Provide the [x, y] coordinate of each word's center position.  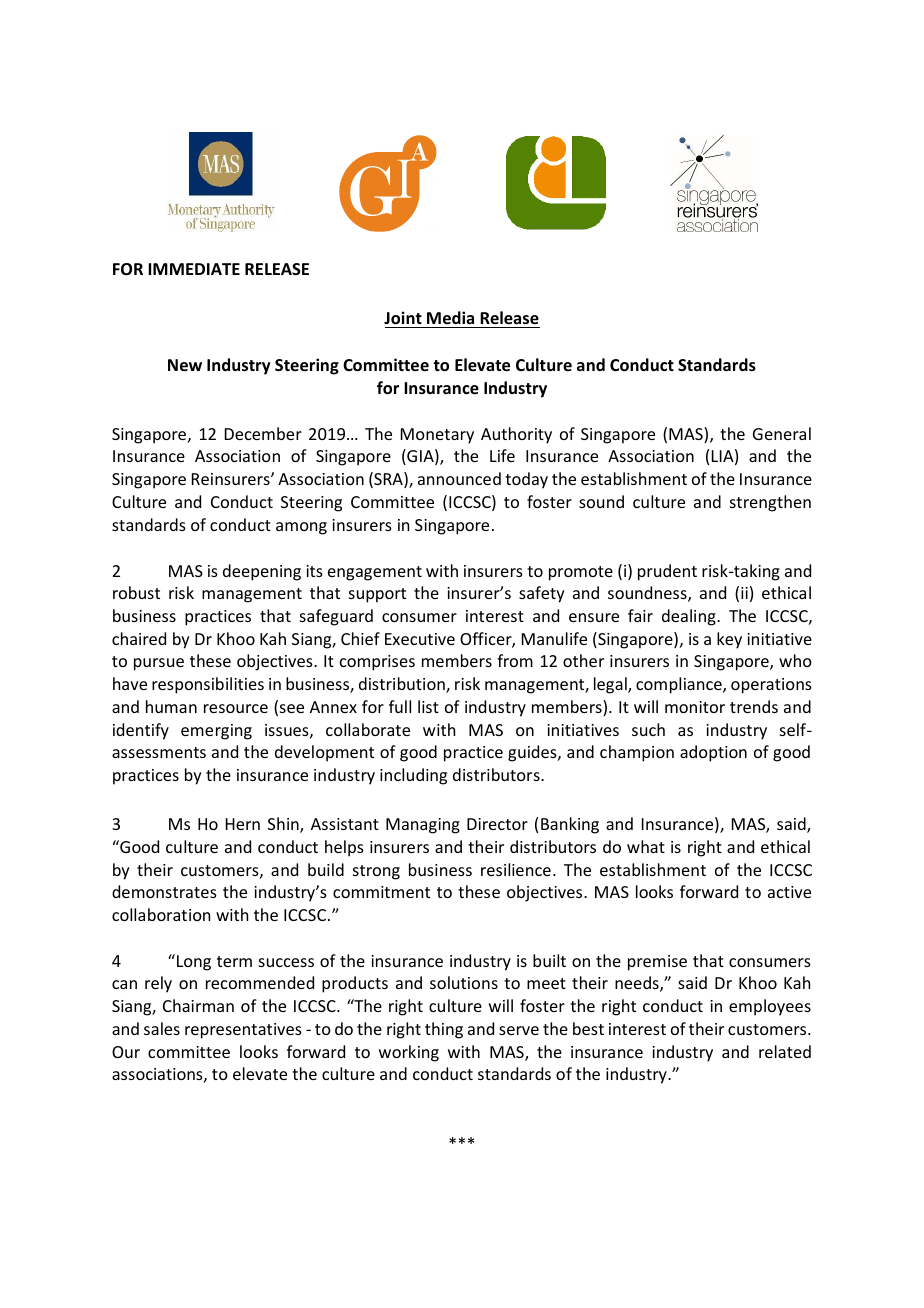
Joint [403, 318]
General [782, 433]
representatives [243, 1031]
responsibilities [208, 685]
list [428, 706]
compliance [680, 685]
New [185, 365]
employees [770, 1007]
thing [444, 1030]
